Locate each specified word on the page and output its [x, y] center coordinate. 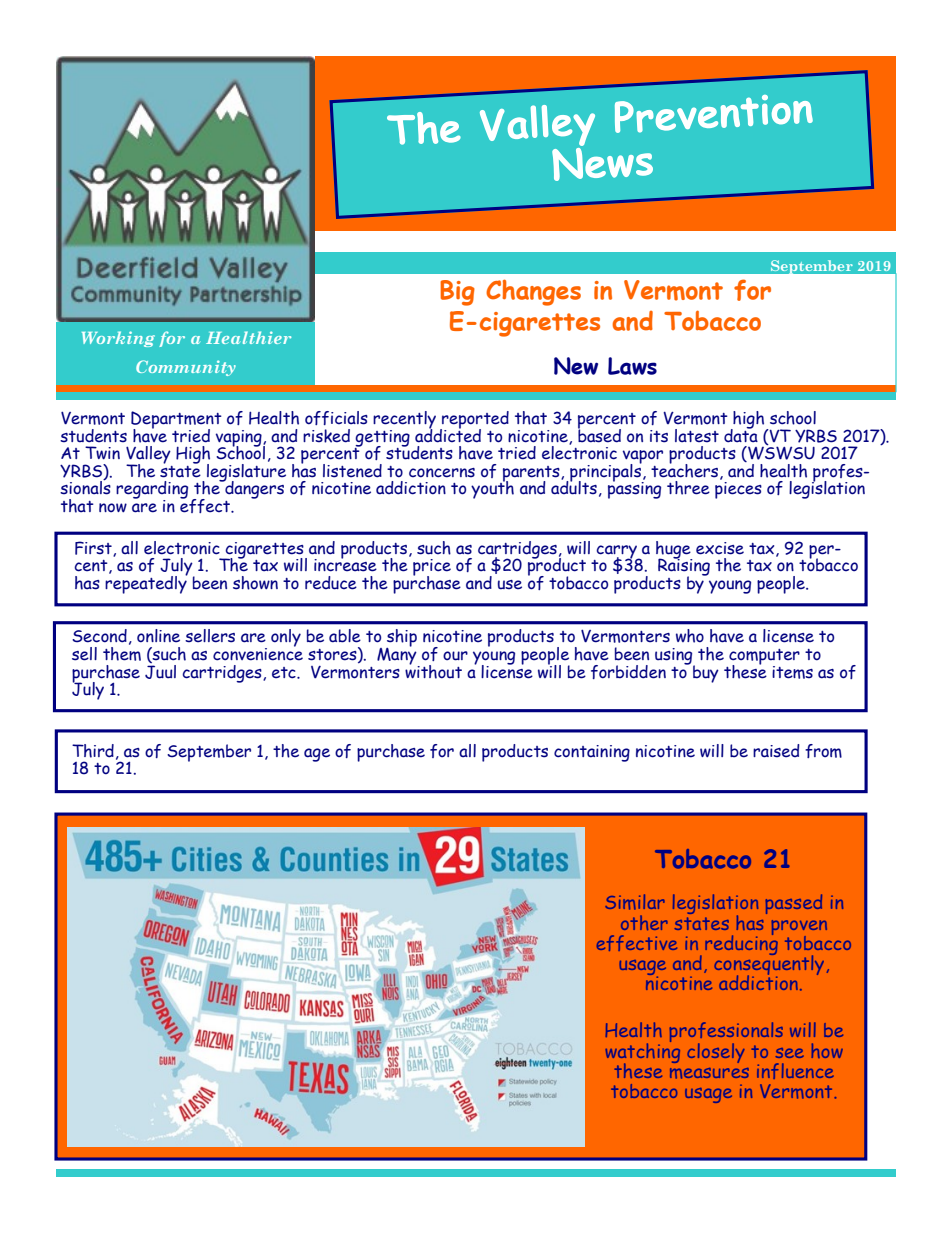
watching [642, 1052]
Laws [632, 366]
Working [118, 339]
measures [709, 1073]
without [433, 670]
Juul [160, 670]
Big [457, 293]
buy [706, 674]
